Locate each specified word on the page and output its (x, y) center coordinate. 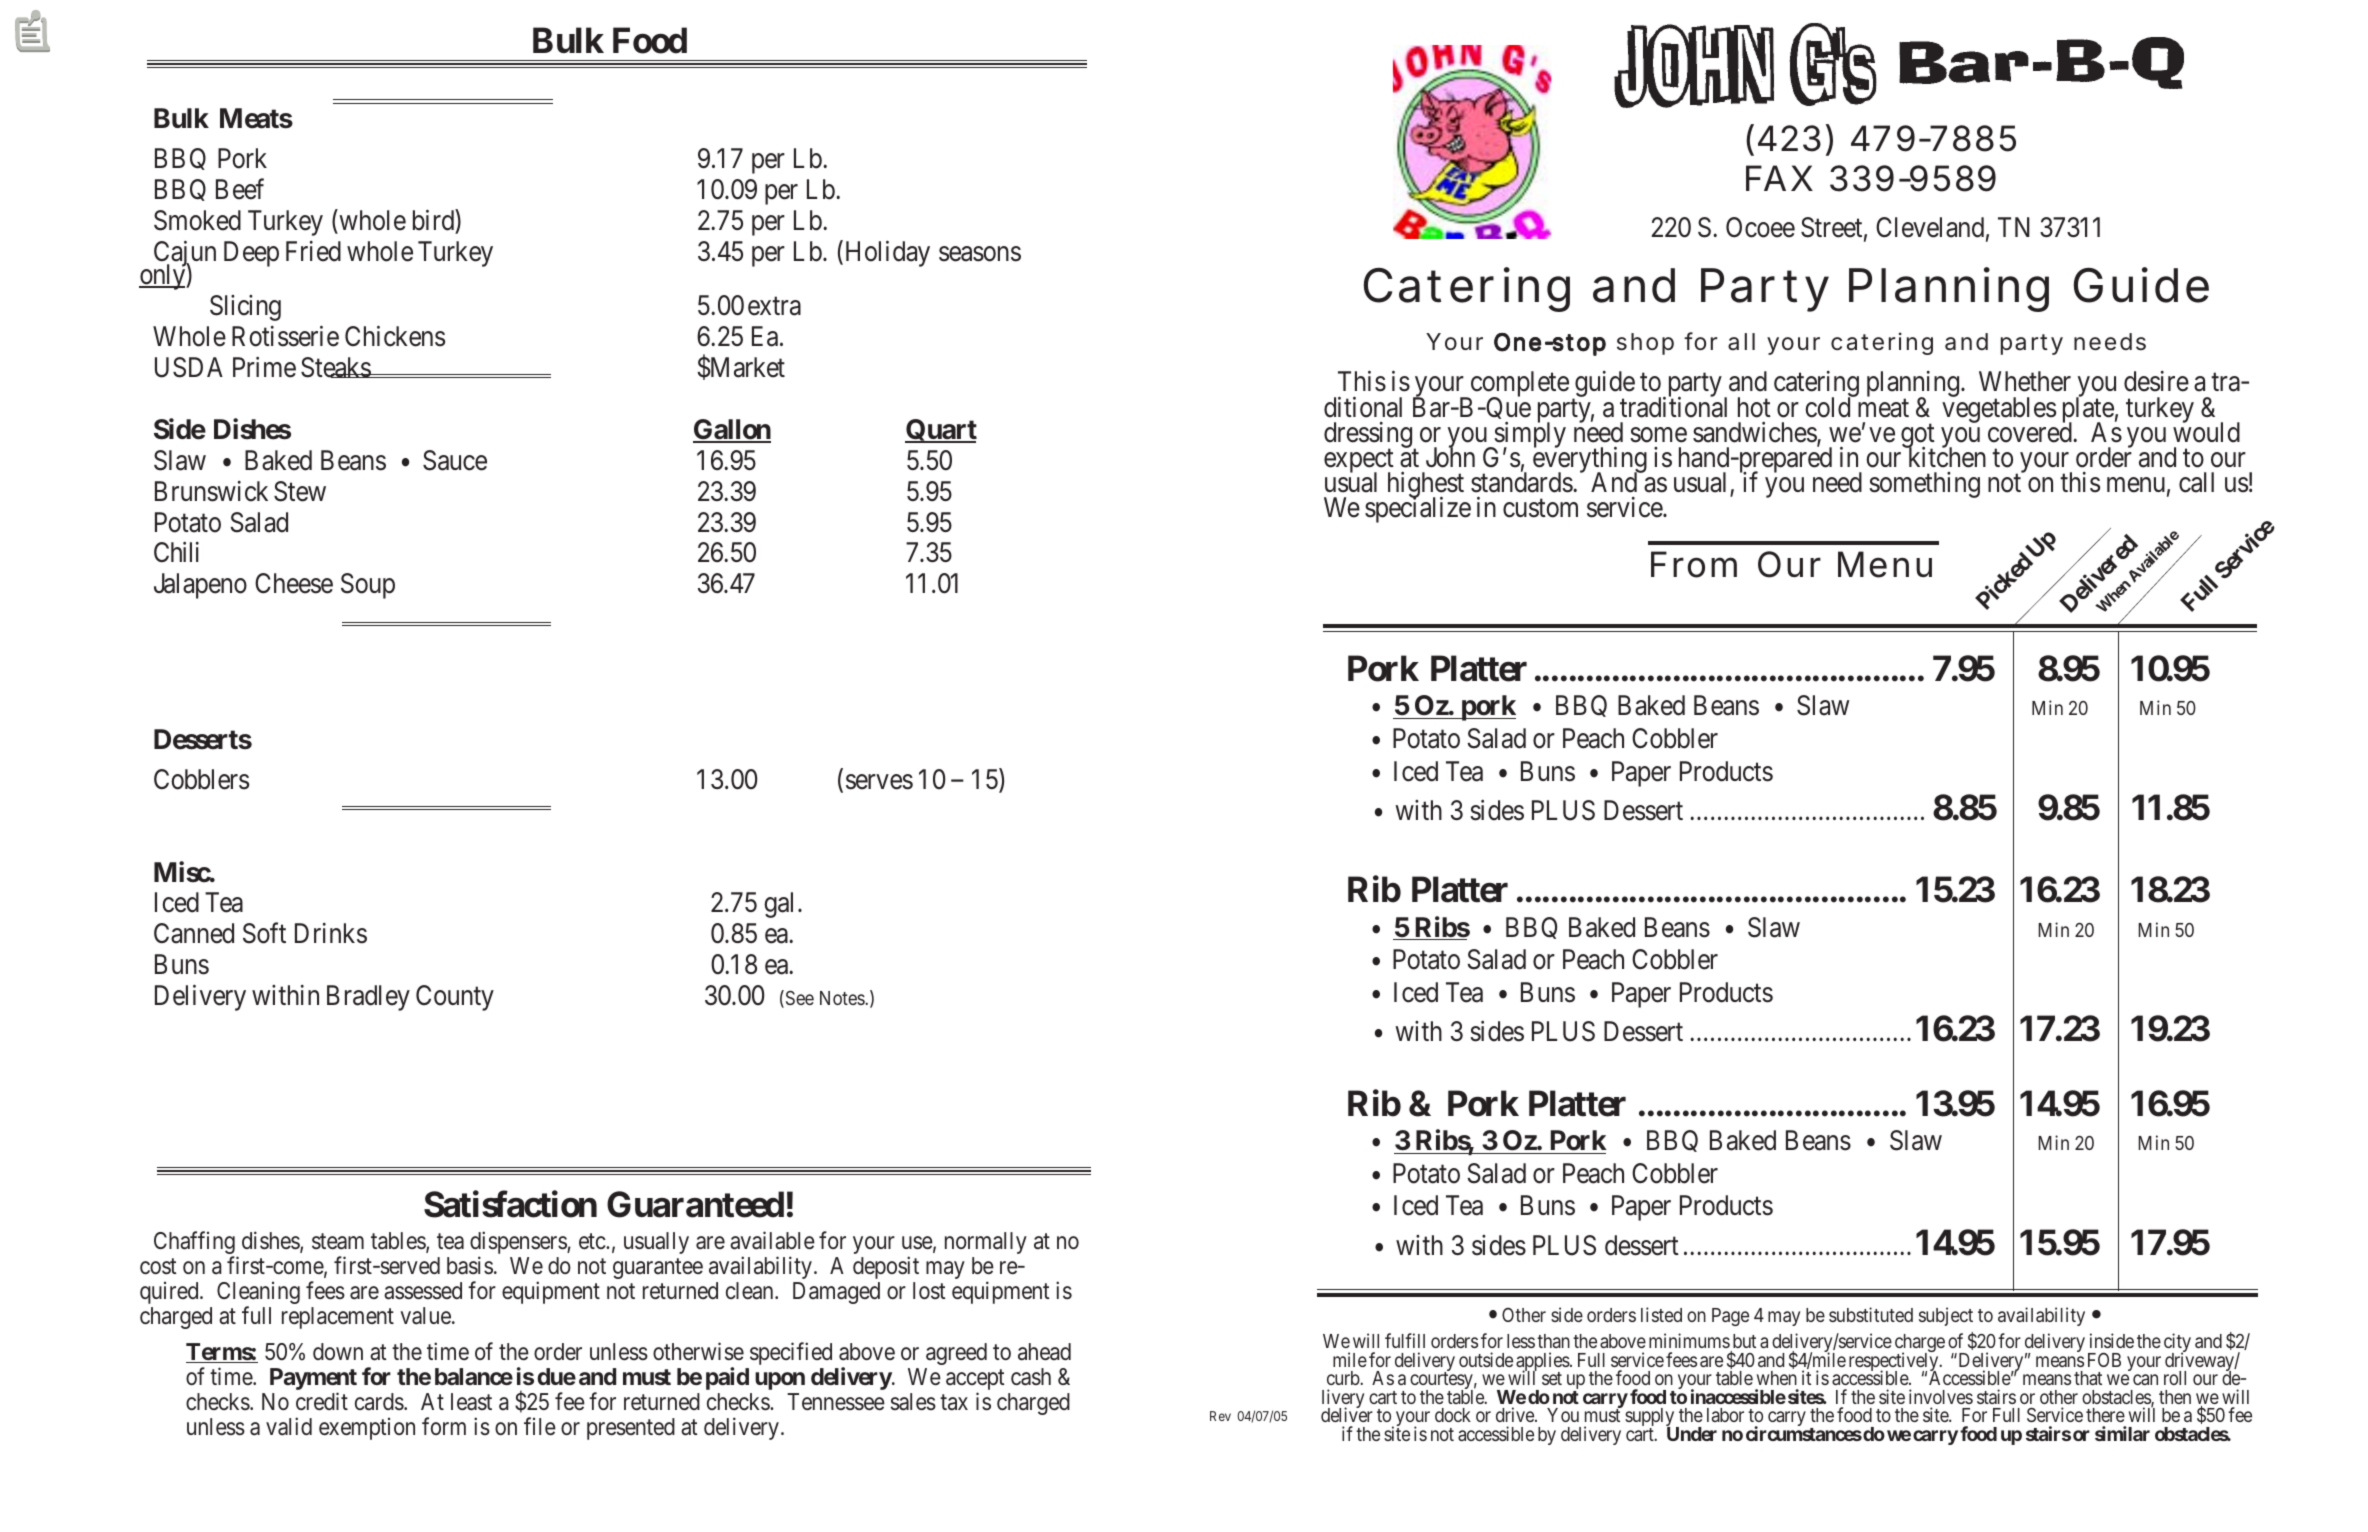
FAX (1779, 178)
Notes (843, 998)
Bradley (368, 998)
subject (1946, 1316)
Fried (313, 251)
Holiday (886, 253)
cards (379, 1402)
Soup (368, 586)
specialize (1418, 510)
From (1694, 564)
